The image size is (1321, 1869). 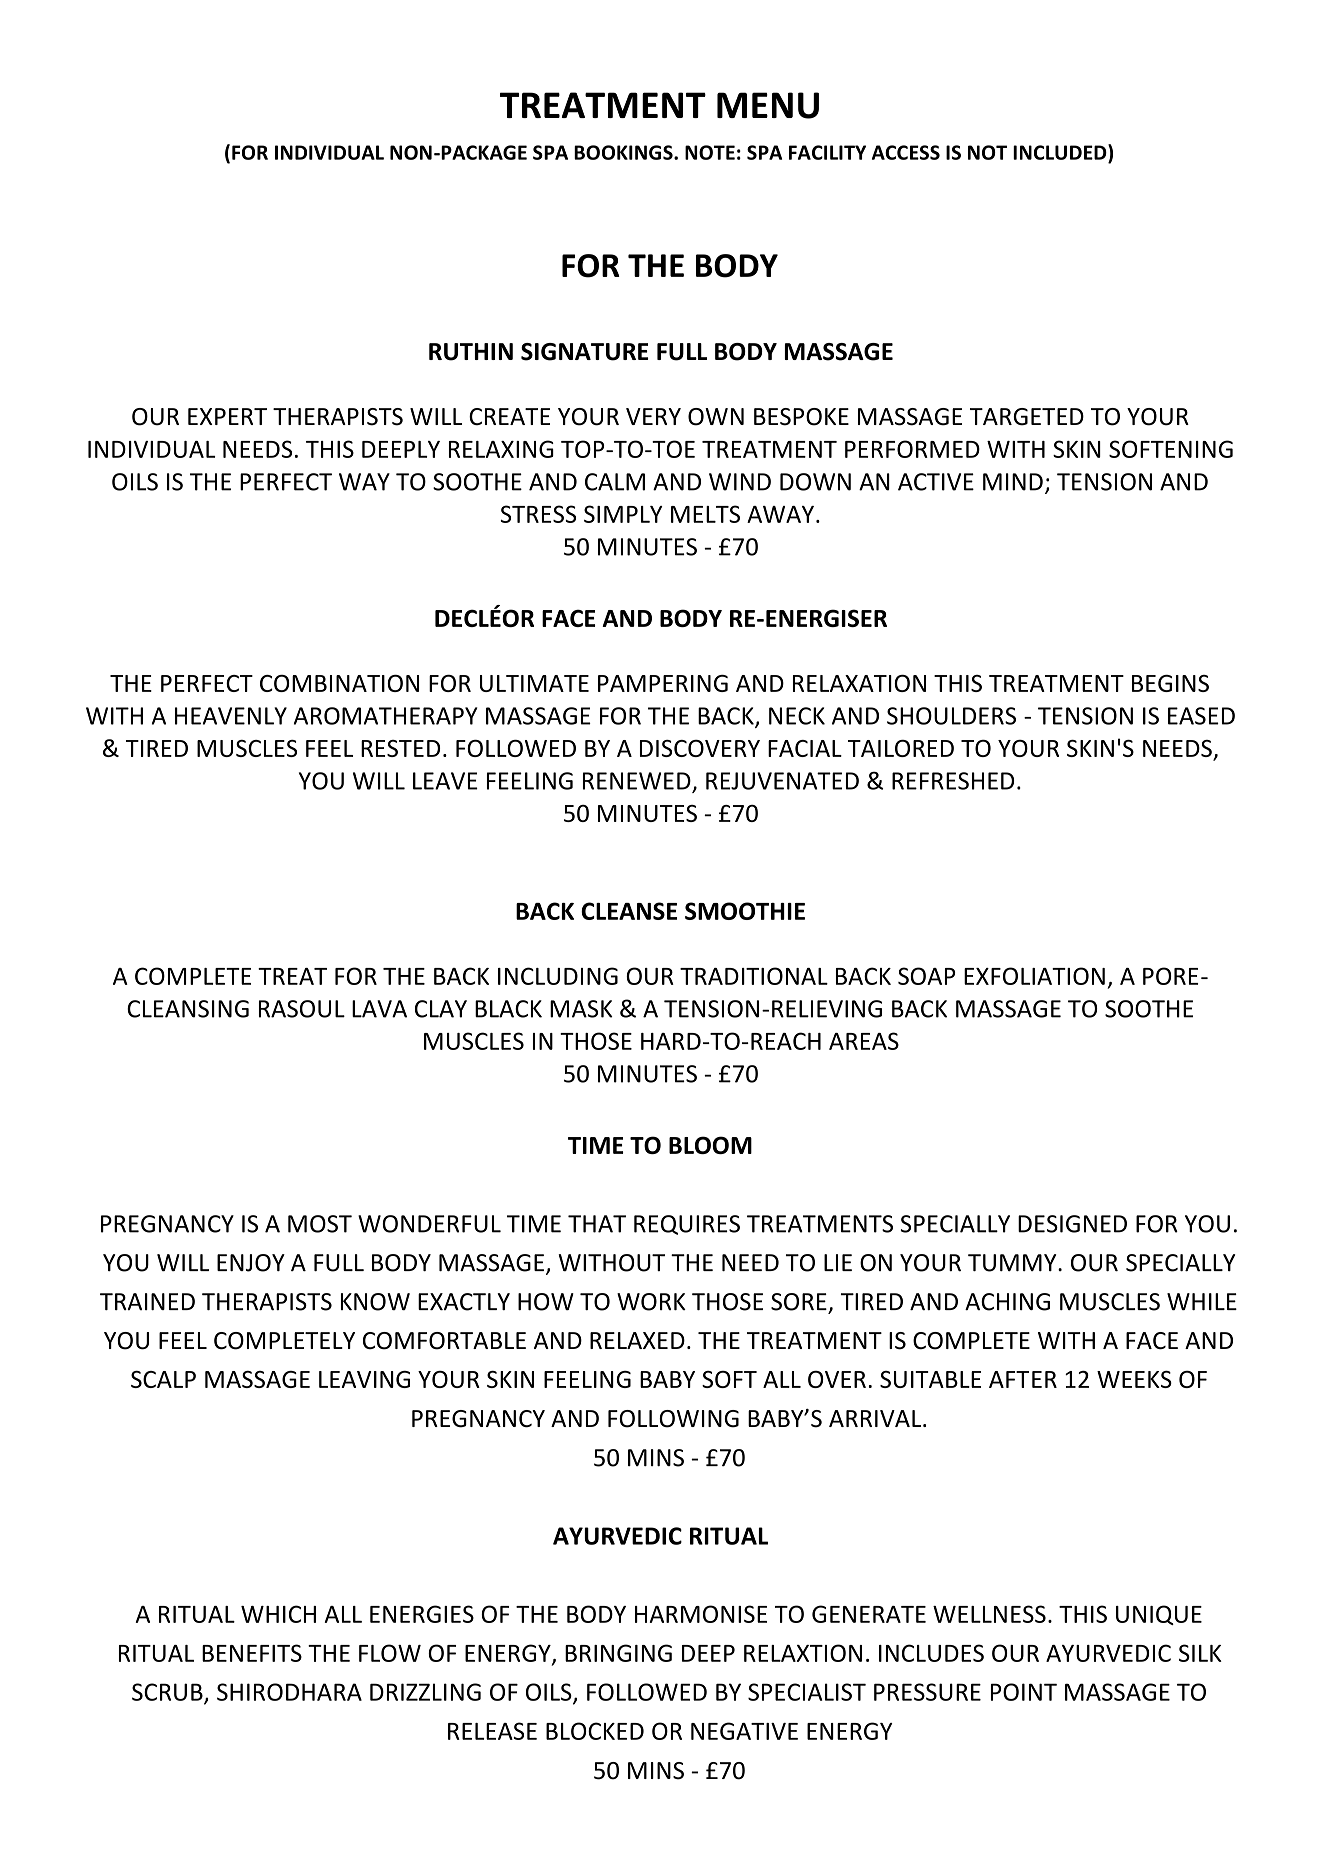 I want to click on LAVA, so click(x=379, y=1009).
